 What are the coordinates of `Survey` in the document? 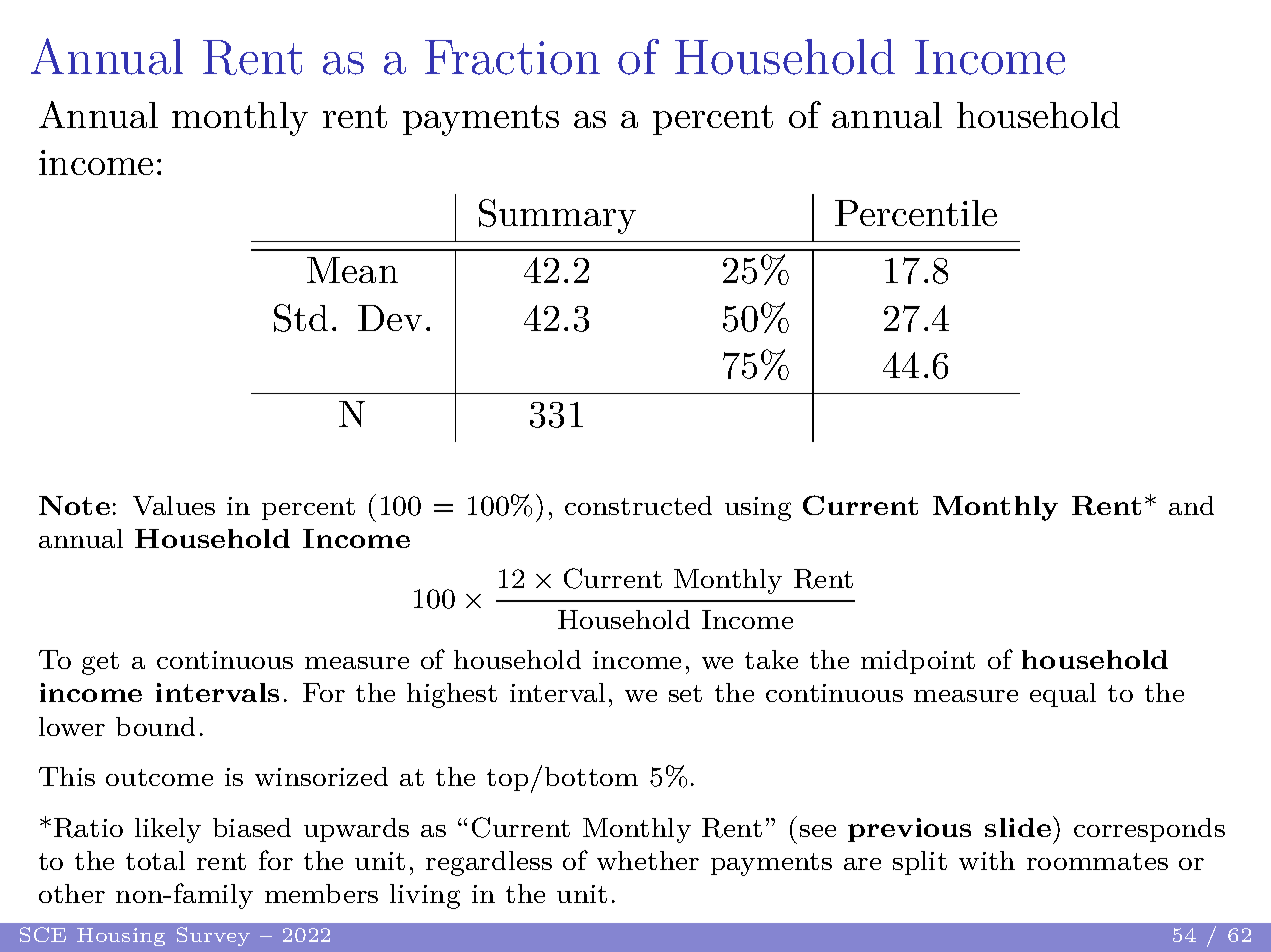 It's located at (213, 936).
